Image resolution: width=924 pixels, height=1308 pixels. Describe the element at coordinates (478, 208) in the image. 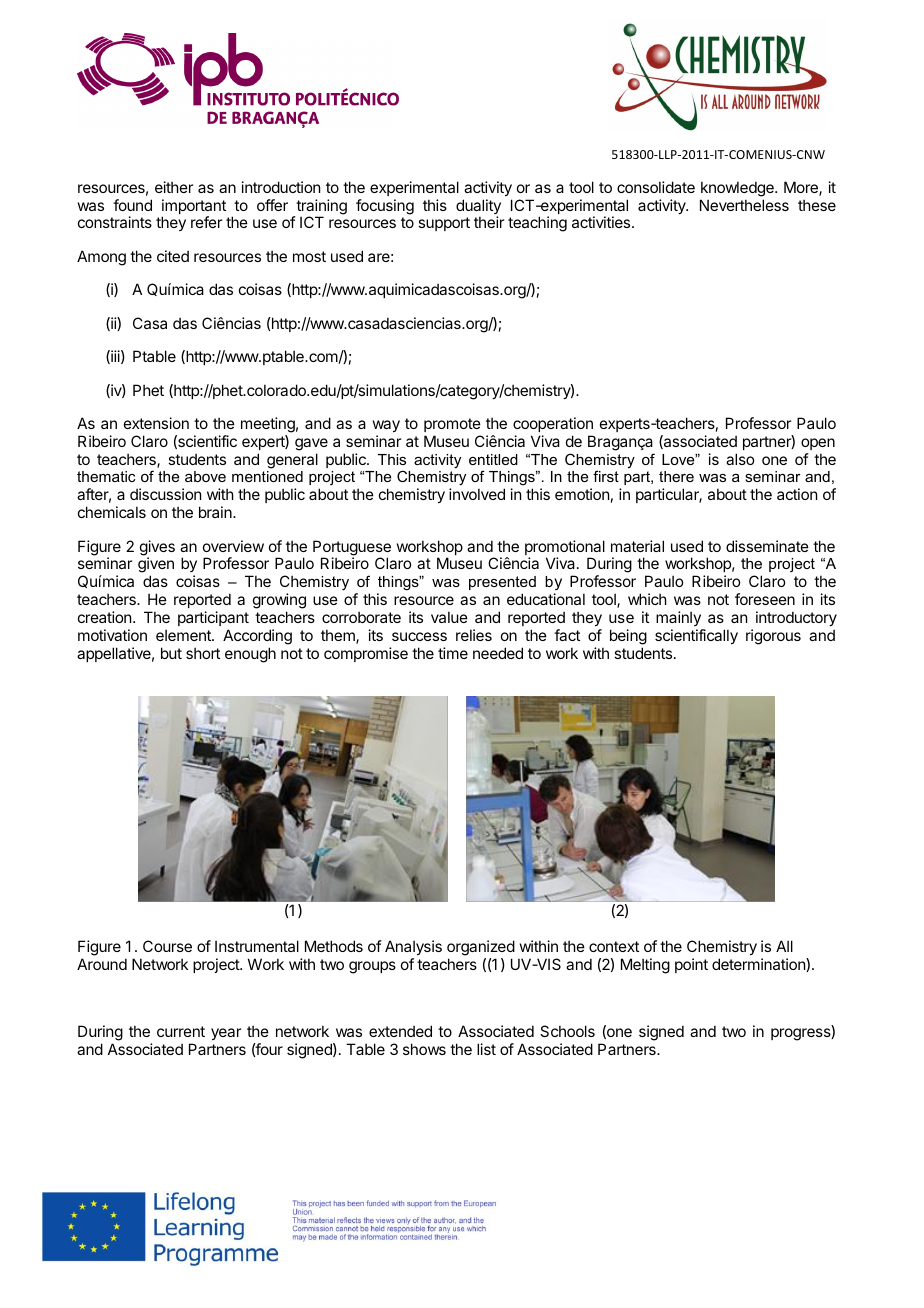

I see `duality` at that location.
